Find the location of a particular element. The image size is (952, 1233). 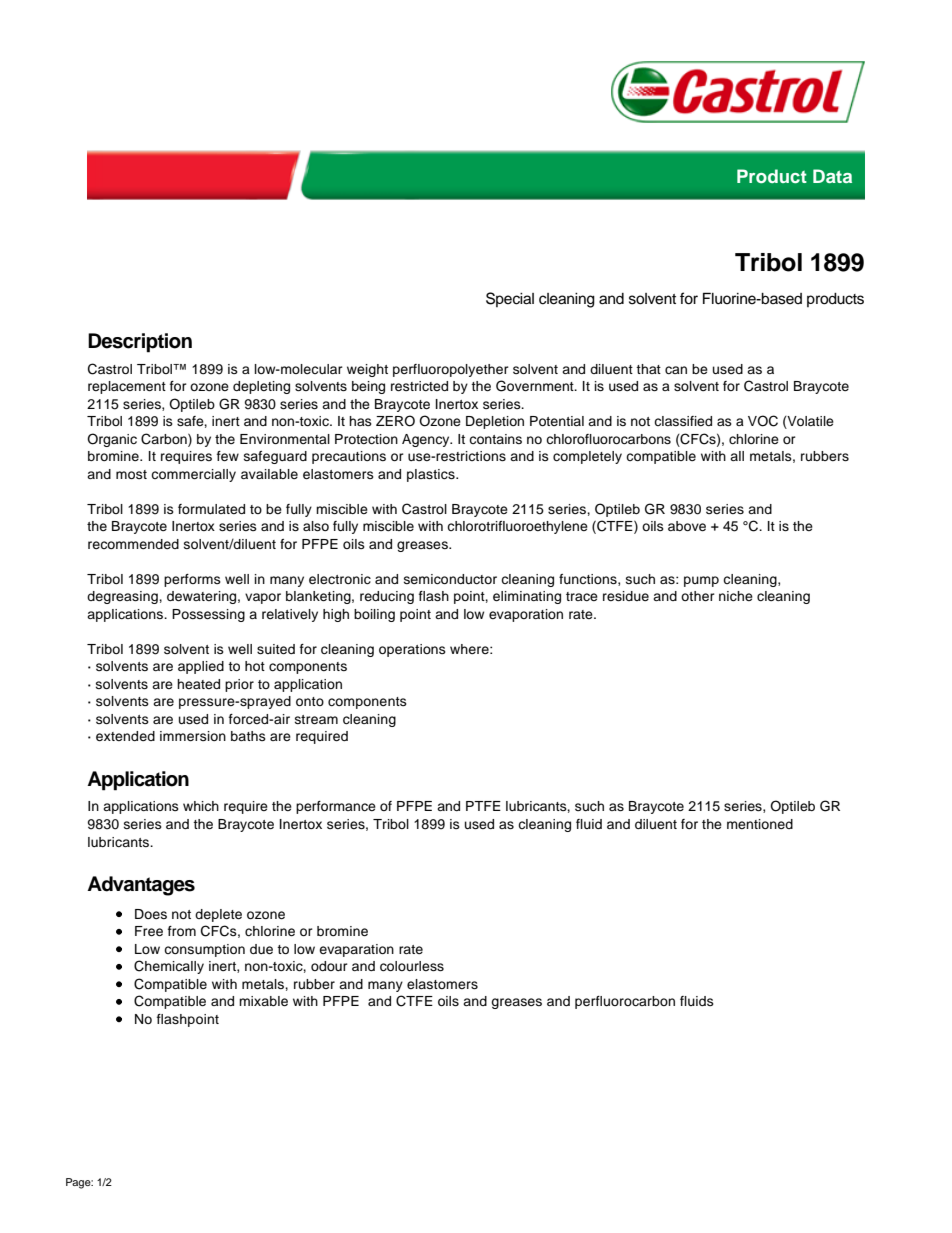

Special is located at coordinates (510, 299).
